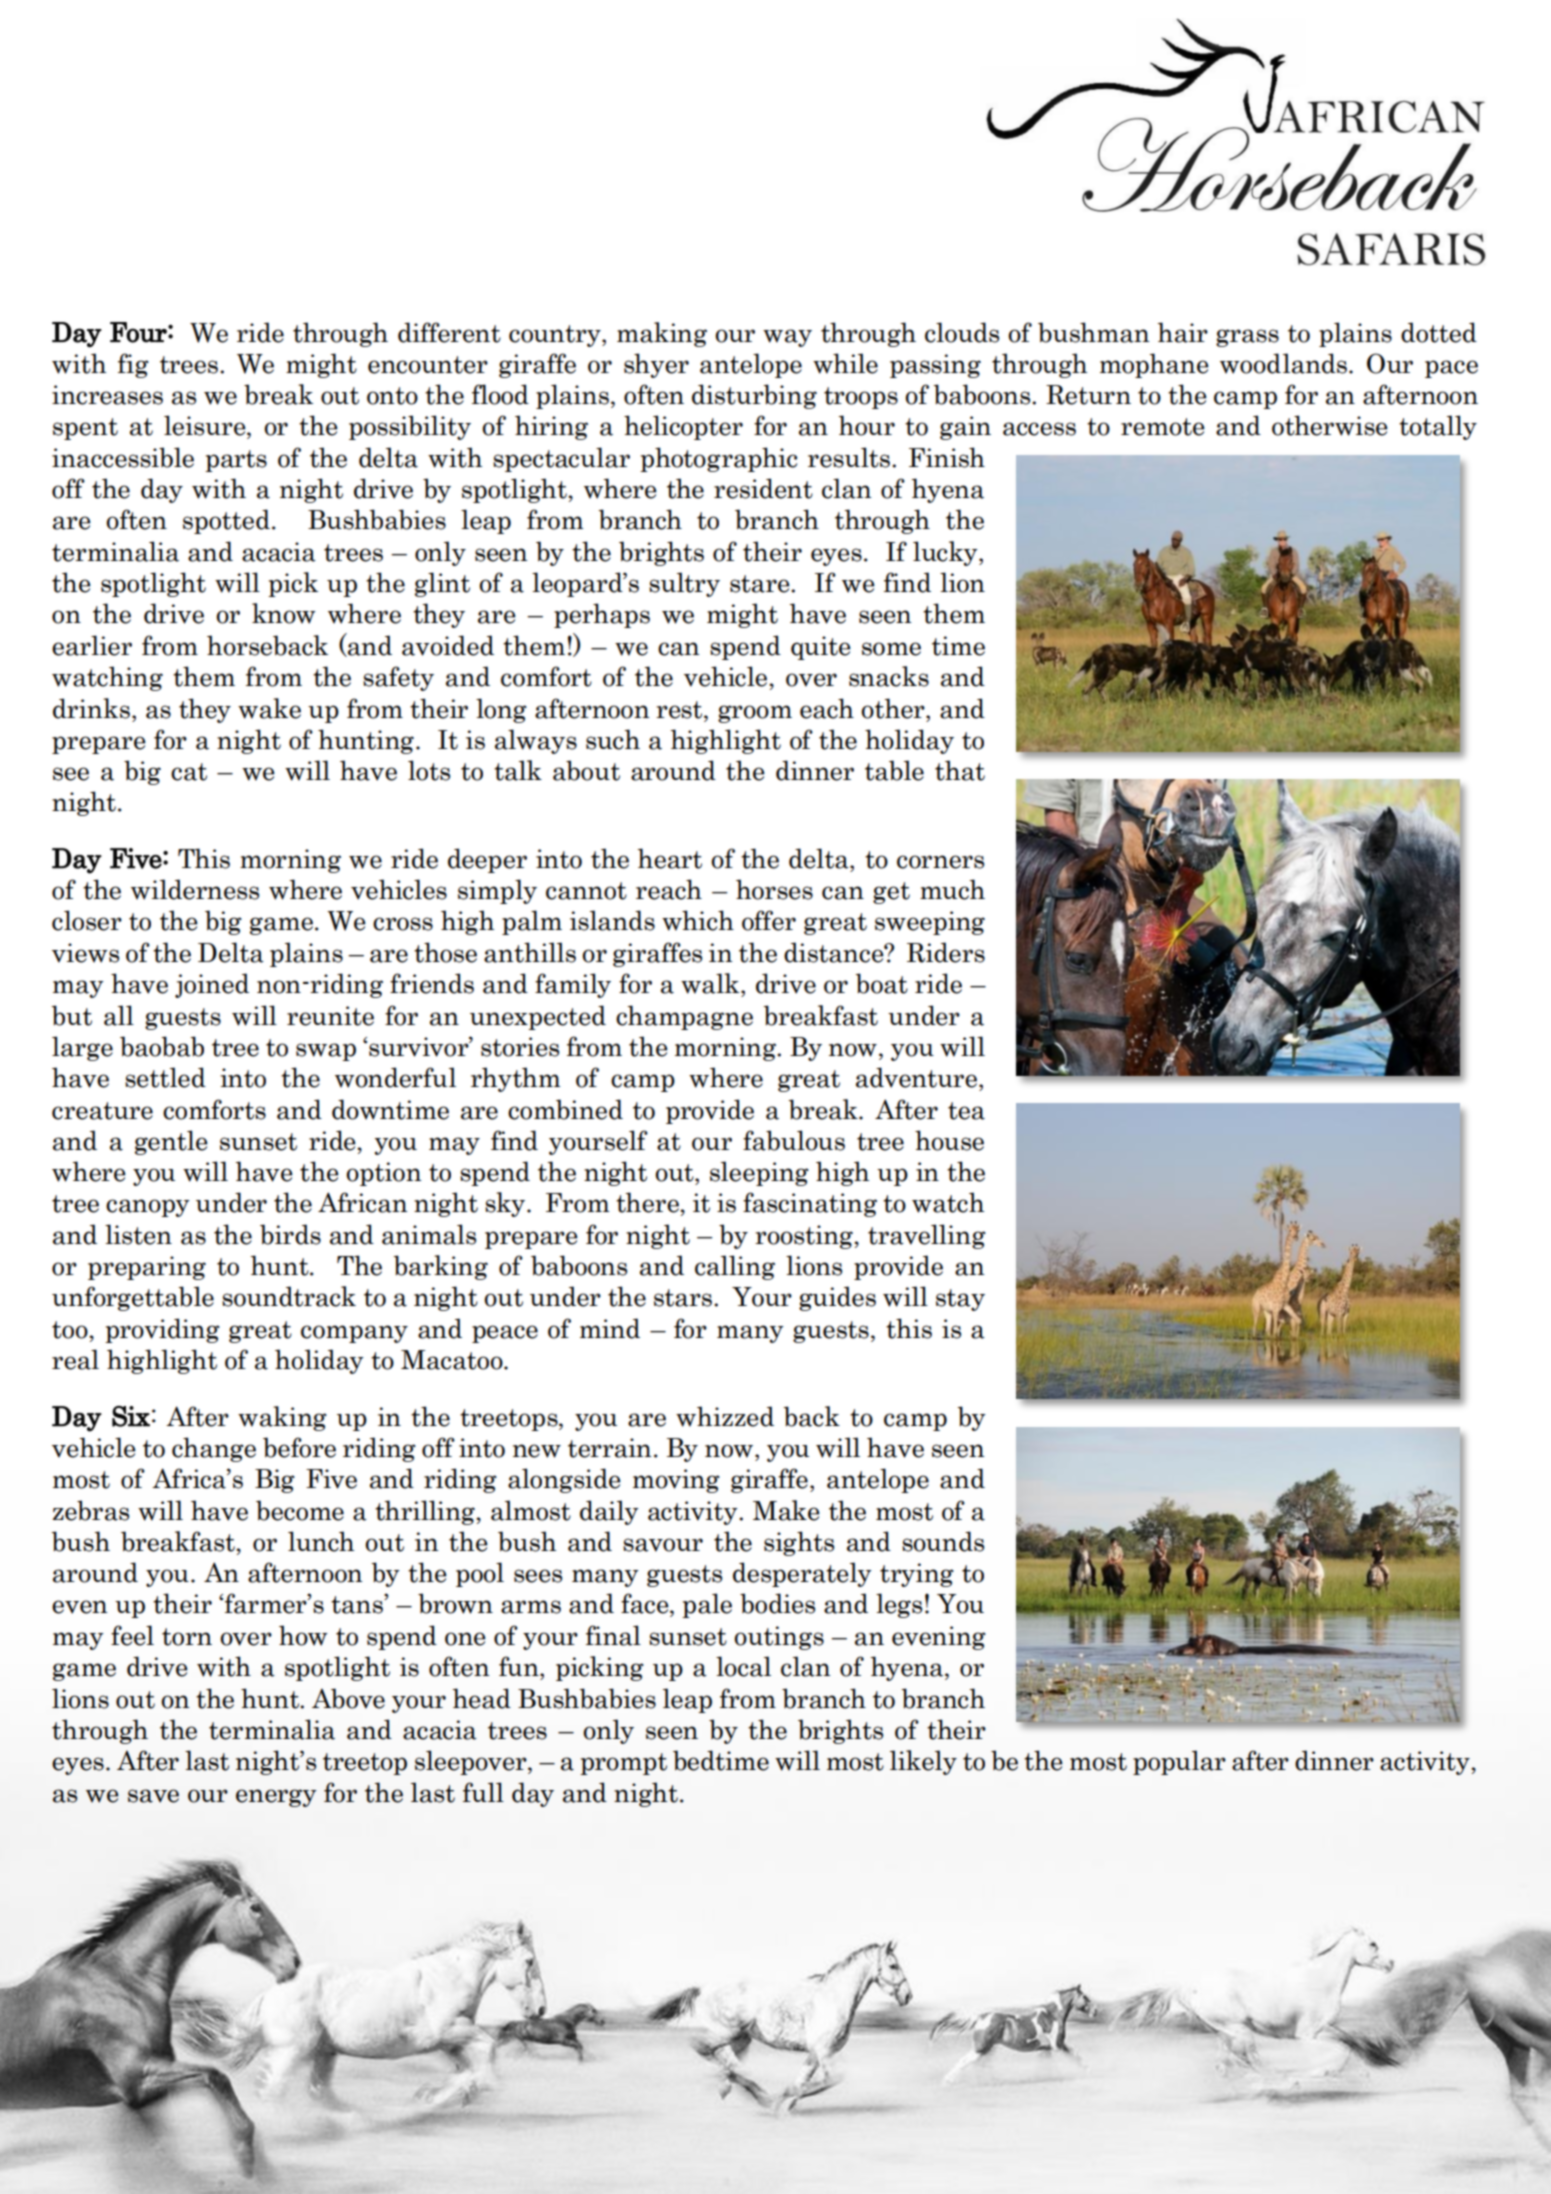 This screenshot has height=2194, width=1551. Describe the element at coordinates (276, 1798) in the screenshot. I see `energy` at that location.
